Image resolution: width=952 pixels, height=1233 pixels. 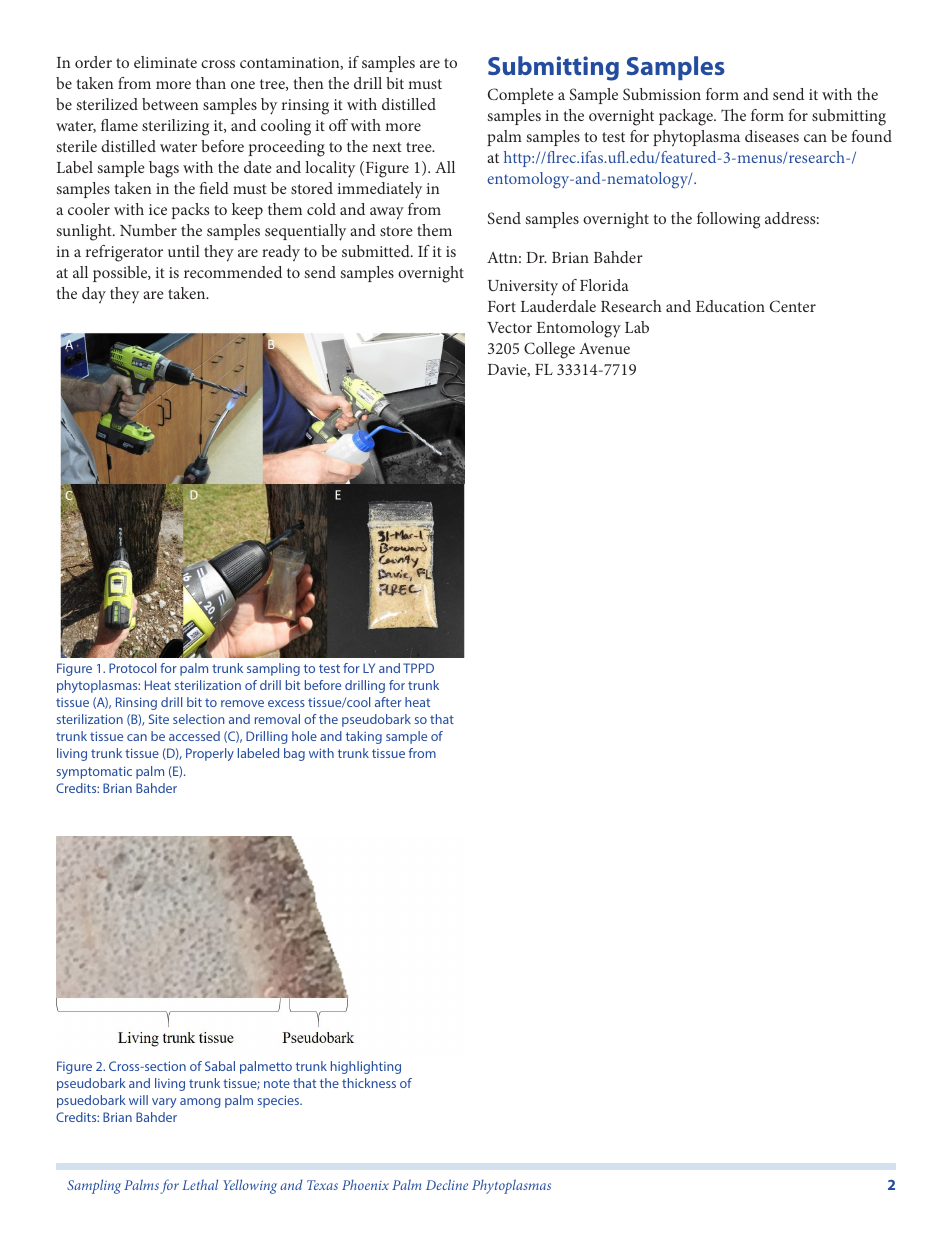 I want to click on between, so click(x=170, y=104).
